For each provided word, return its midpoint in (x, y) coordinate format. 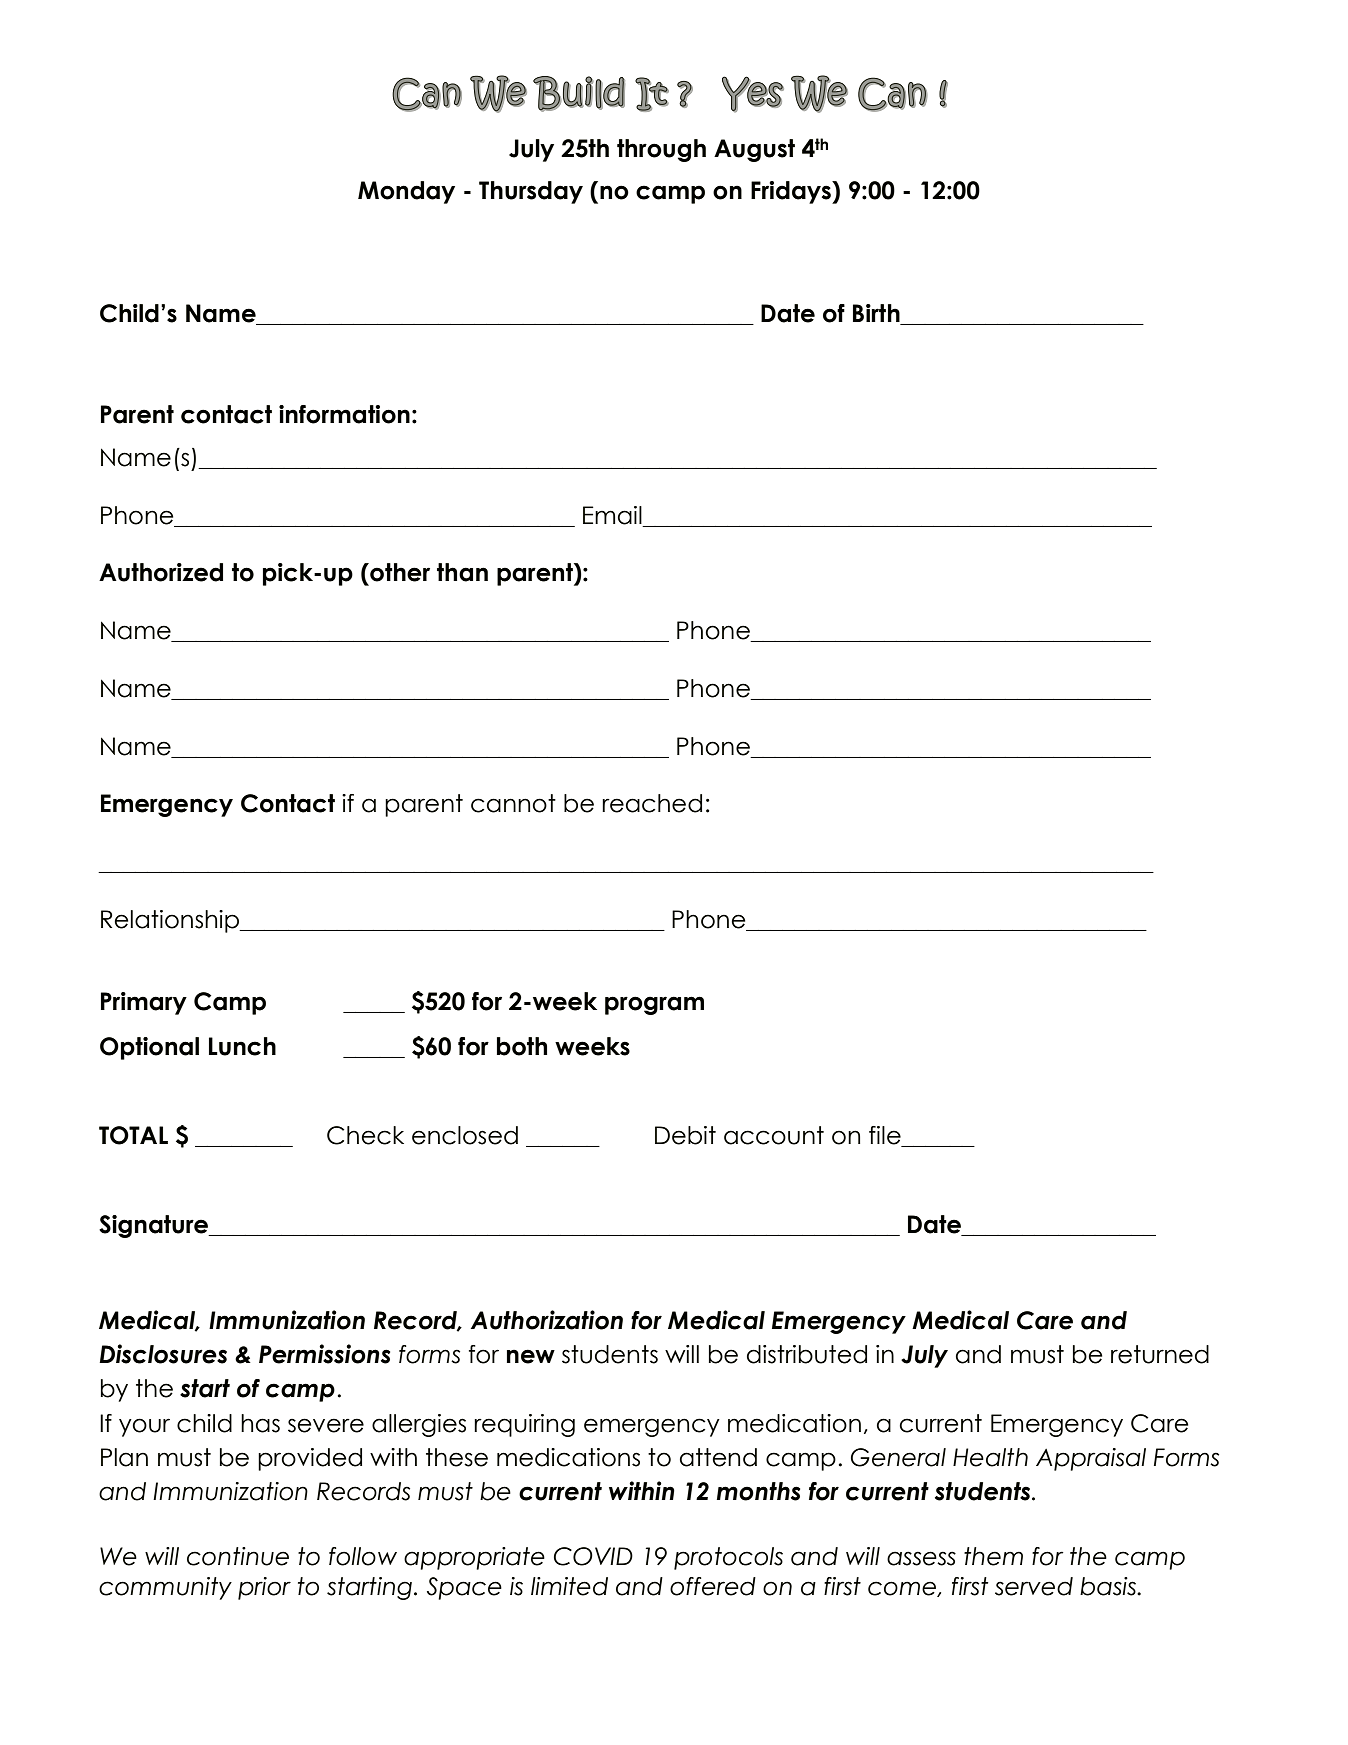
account (774, 1135)
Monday (406, 192)
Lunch (242, 1046)
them (993, 1556)
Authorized (161, 572)
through (661, 150)
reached (652, 803)
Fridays (792, 192)
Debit (685, 1135)
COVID (593, 1556)
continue (238, 1556)
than (462, 572)
